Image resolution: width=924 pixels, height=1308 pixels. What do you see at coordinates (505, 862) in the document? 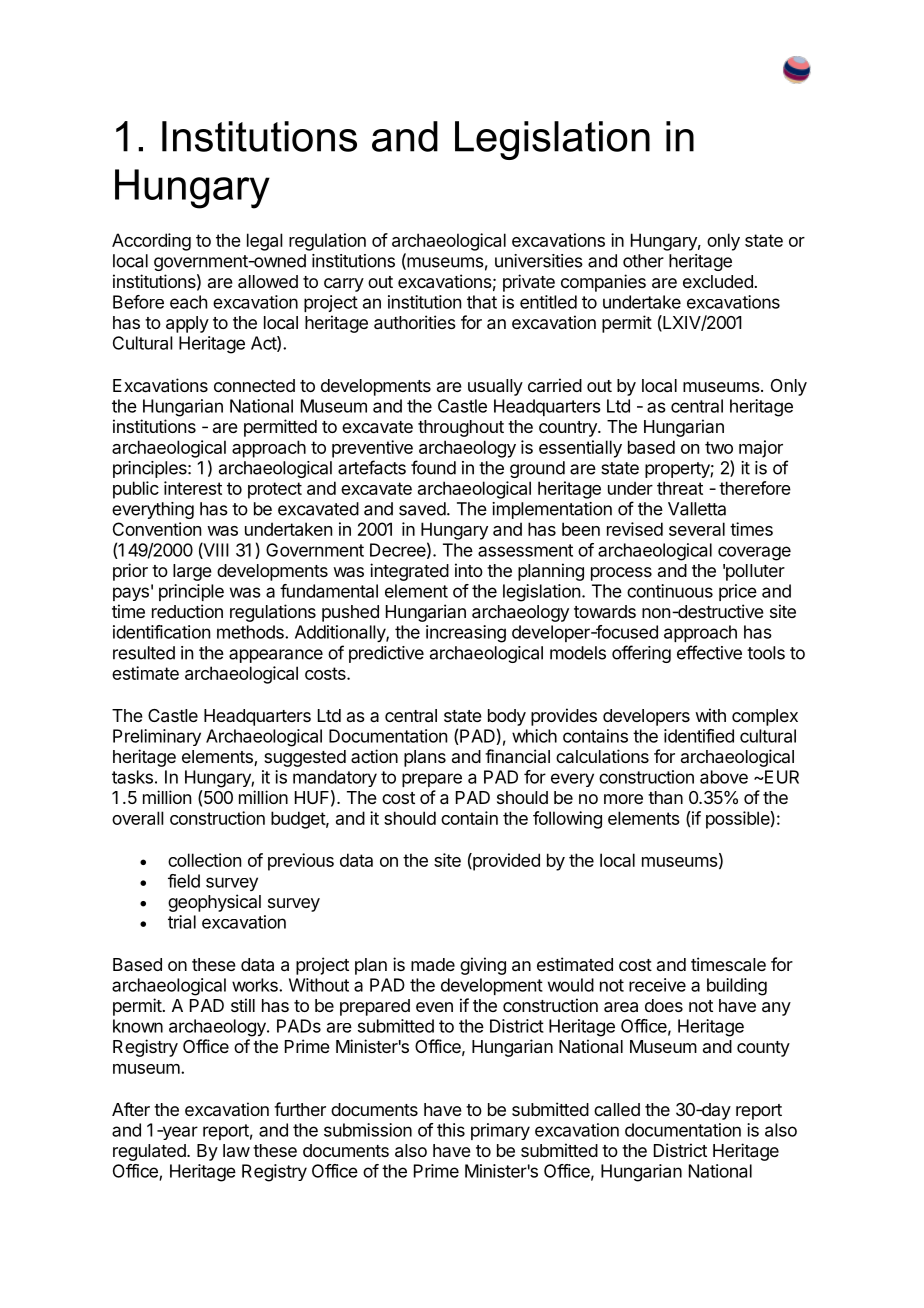
I see `provided` at bounding box center [505, 862].
